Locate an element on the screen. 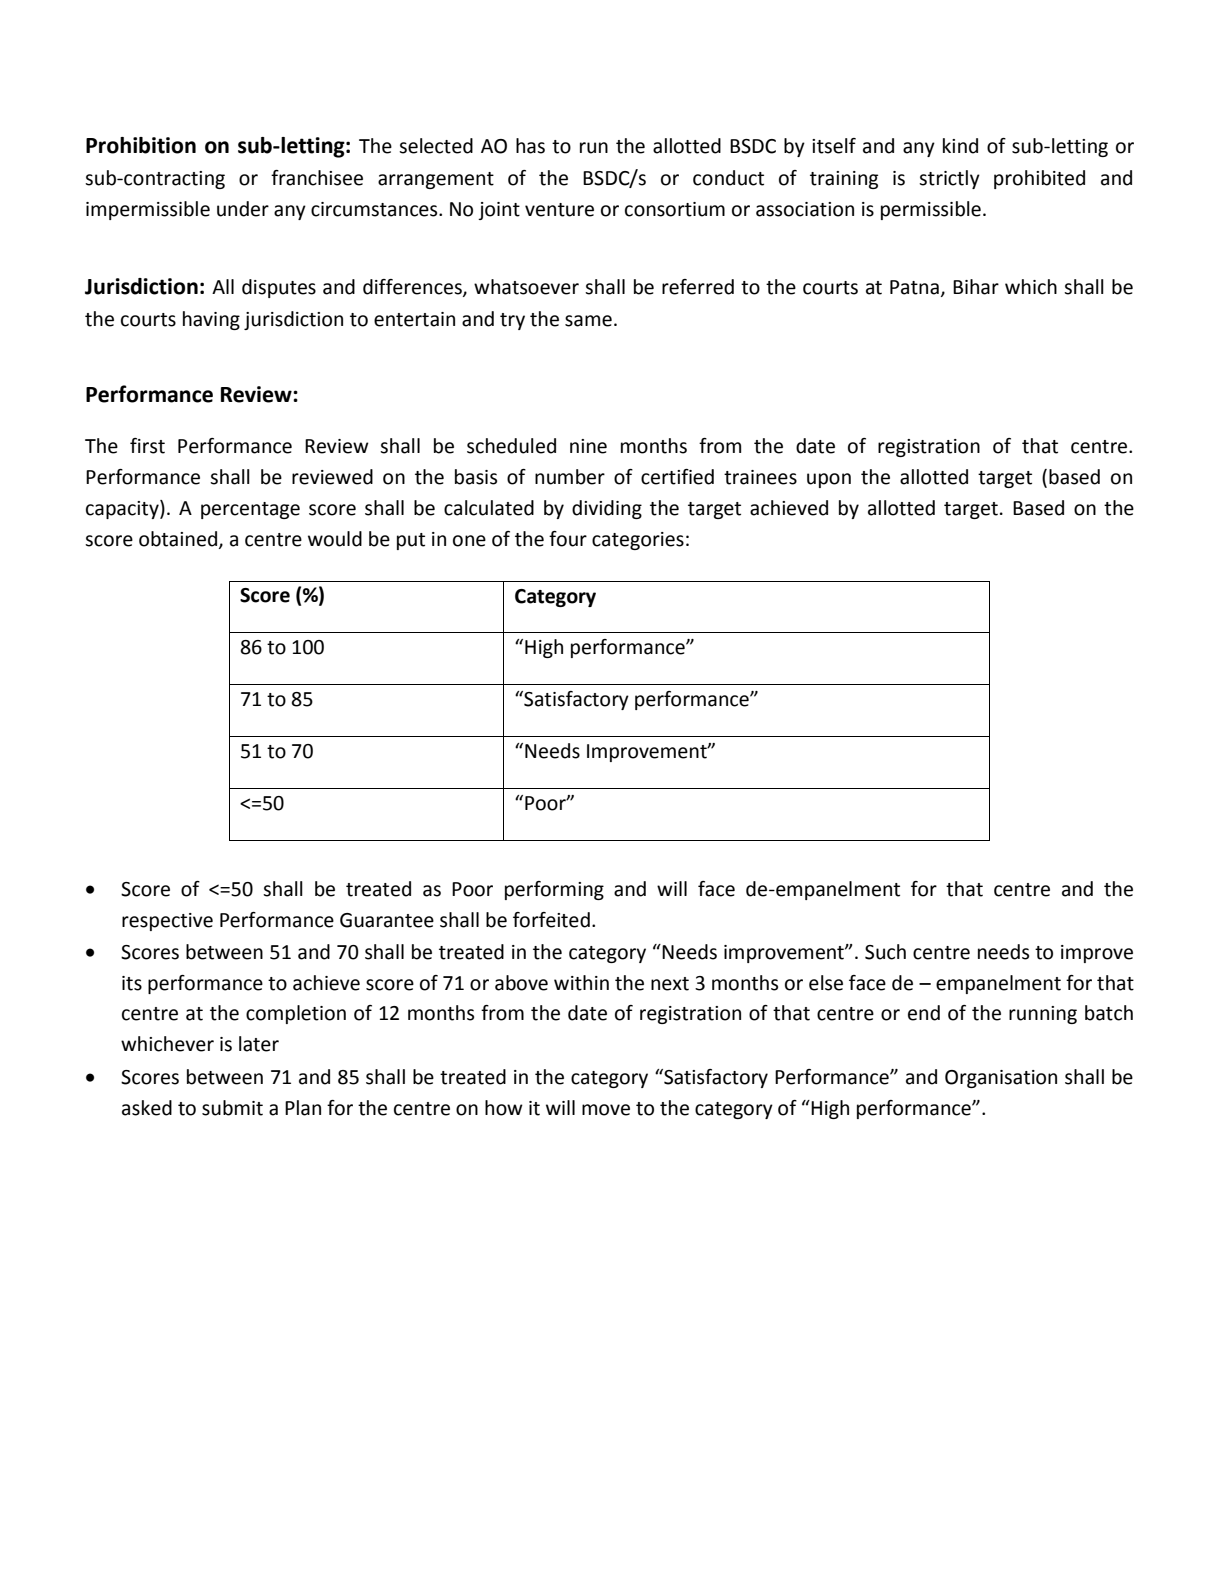 The width and height of the screenshot is (1224, 1584). strictly is located at coordinates (949, 179).
